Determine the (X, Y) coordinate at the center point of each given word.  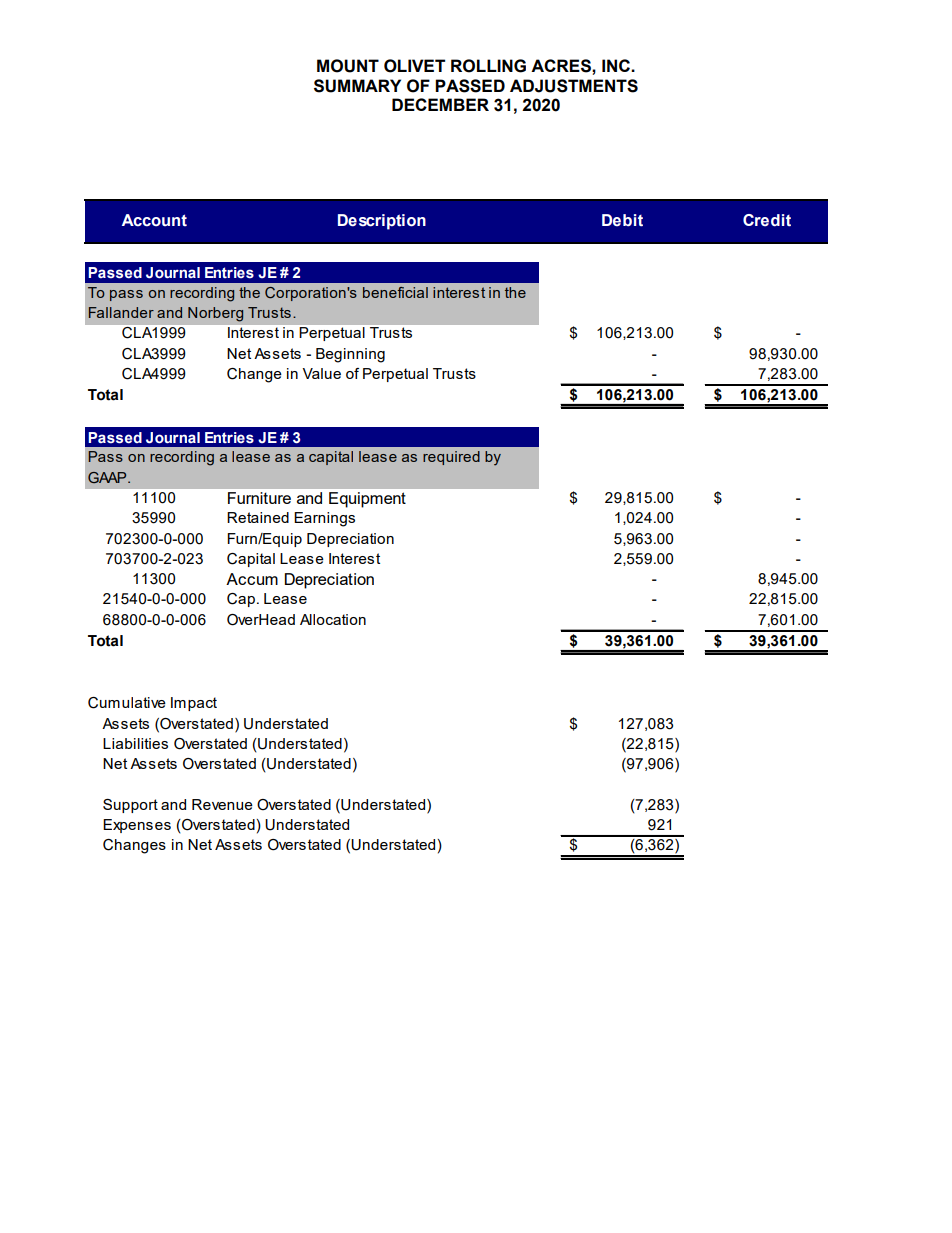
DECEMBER (440, 104)
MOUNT (348, 66)
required (451, 458)
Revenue (222, 804)
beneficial (395, 292)
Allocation (333, 619)
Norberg (215, 314)
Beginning (350, 355)
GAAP (108, 477)
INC (617, 65)
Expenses (137, 826)
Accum (252, 579)
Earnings (324, 519)
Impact (194, 704)
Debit (622, 220)
